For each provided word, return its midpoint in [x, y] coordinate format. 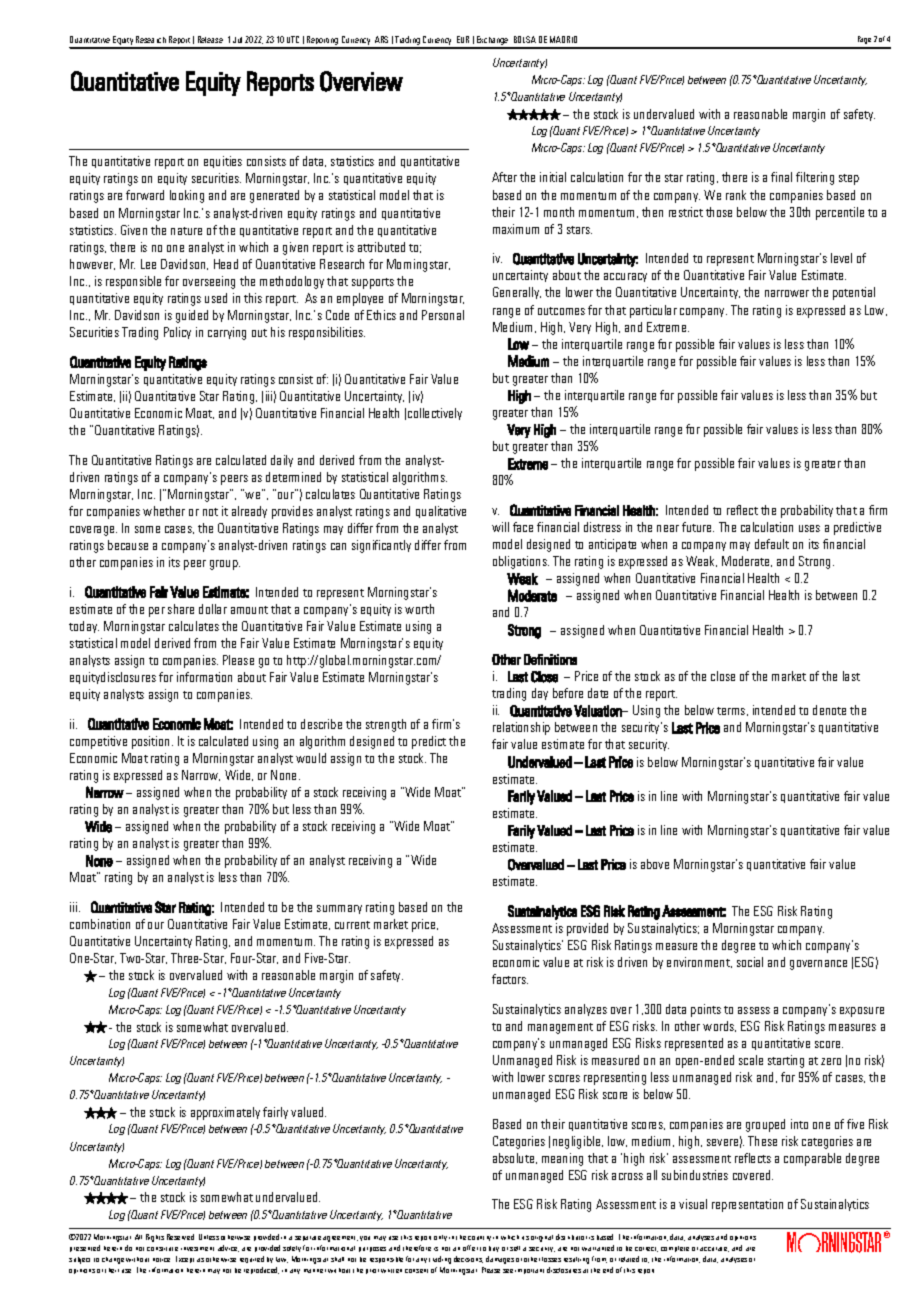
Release [210, 39]
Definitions [550, 659]
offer [470, 1248]
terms [732, 711]
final [781, 177]
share [181, 609]
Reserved [180, 1237]
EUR [463, 39]
